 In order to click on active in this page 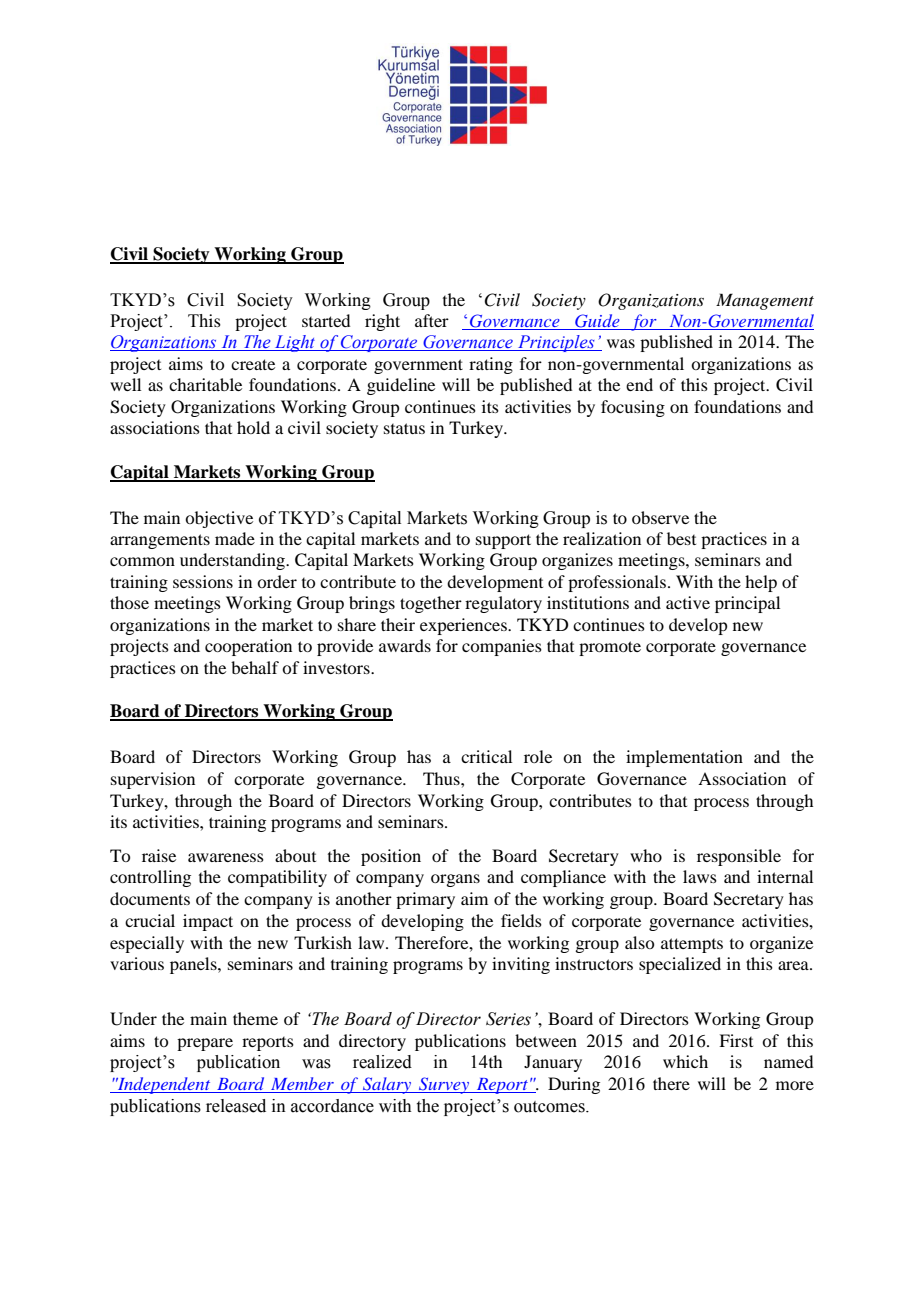, I will do `click(688, 602)`.
